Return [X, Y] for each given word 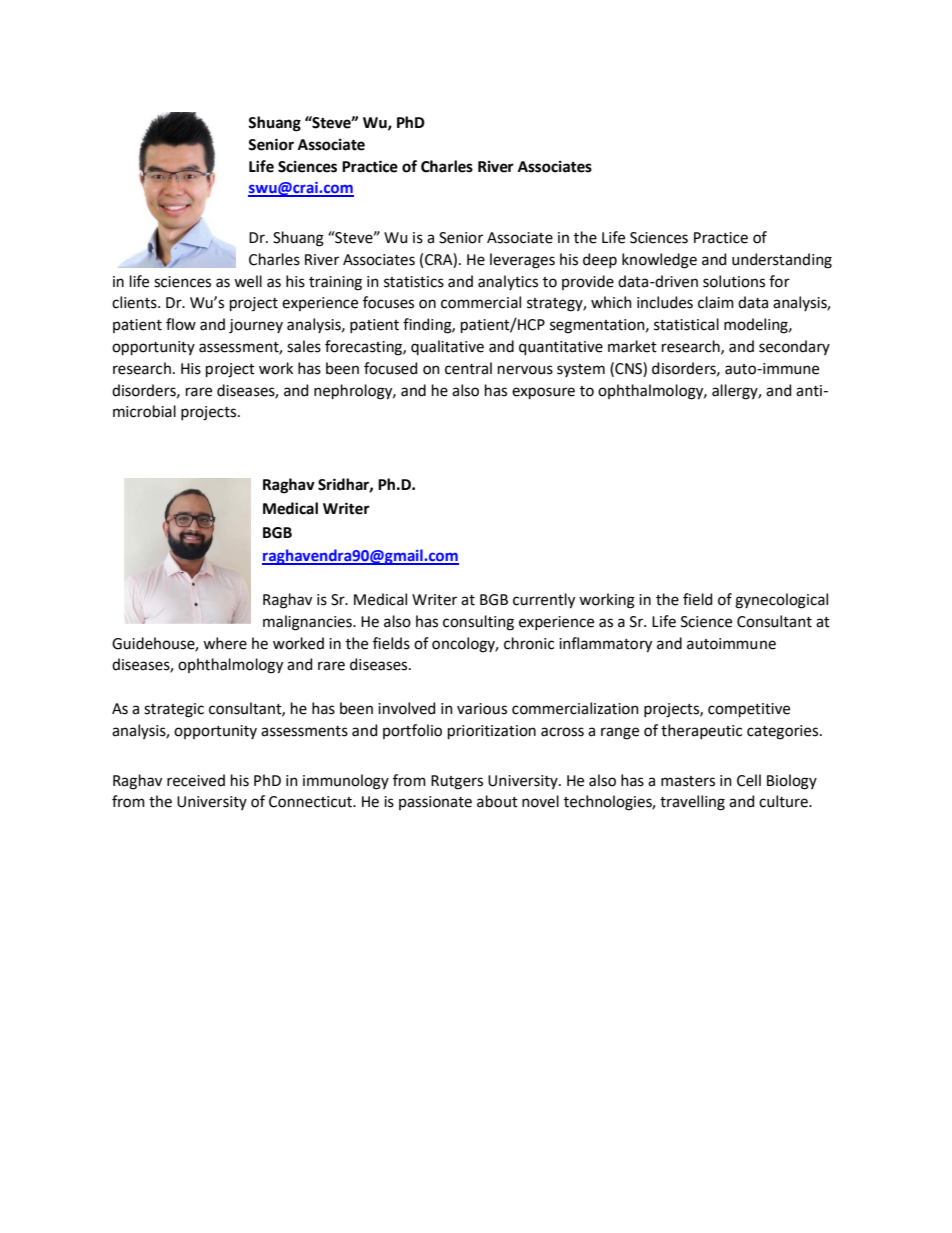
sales [304, 346]
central [468, 368]
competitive [749, 710]
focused [390, 368]
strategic [174, 710]
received [196, 780]
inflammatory [605, 645]
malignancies [308, 623]
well [248, 281]
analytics [508, 282]
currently [544, 601]
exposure [543, 393]
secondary [794, 347]
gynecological [781, 601]
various [482, 709]
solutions [734, 281]
